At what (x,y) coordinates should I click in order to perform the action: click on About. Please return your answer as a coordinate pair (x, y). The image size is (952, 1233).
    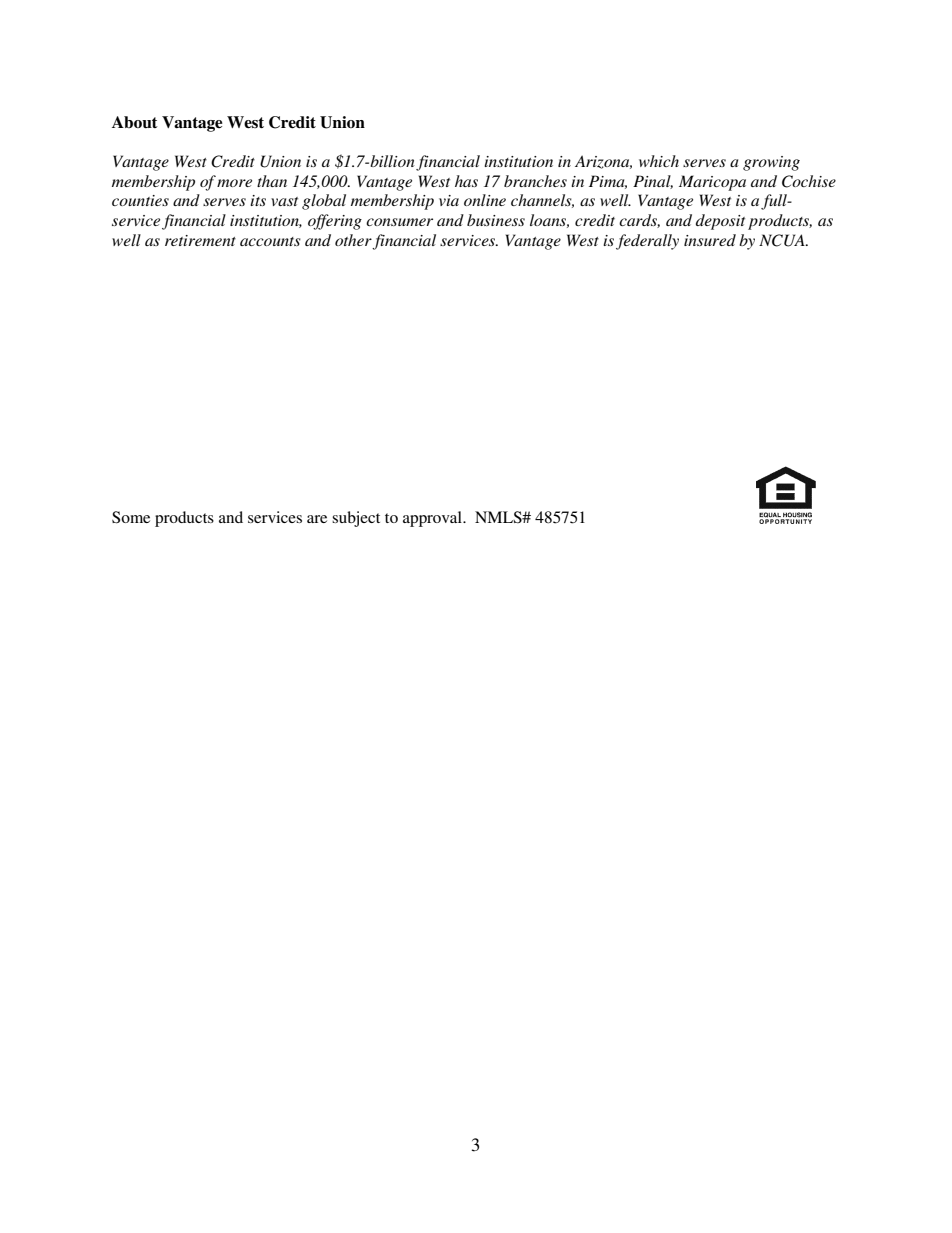
    Looking at the image, I should click on (135, 122).
